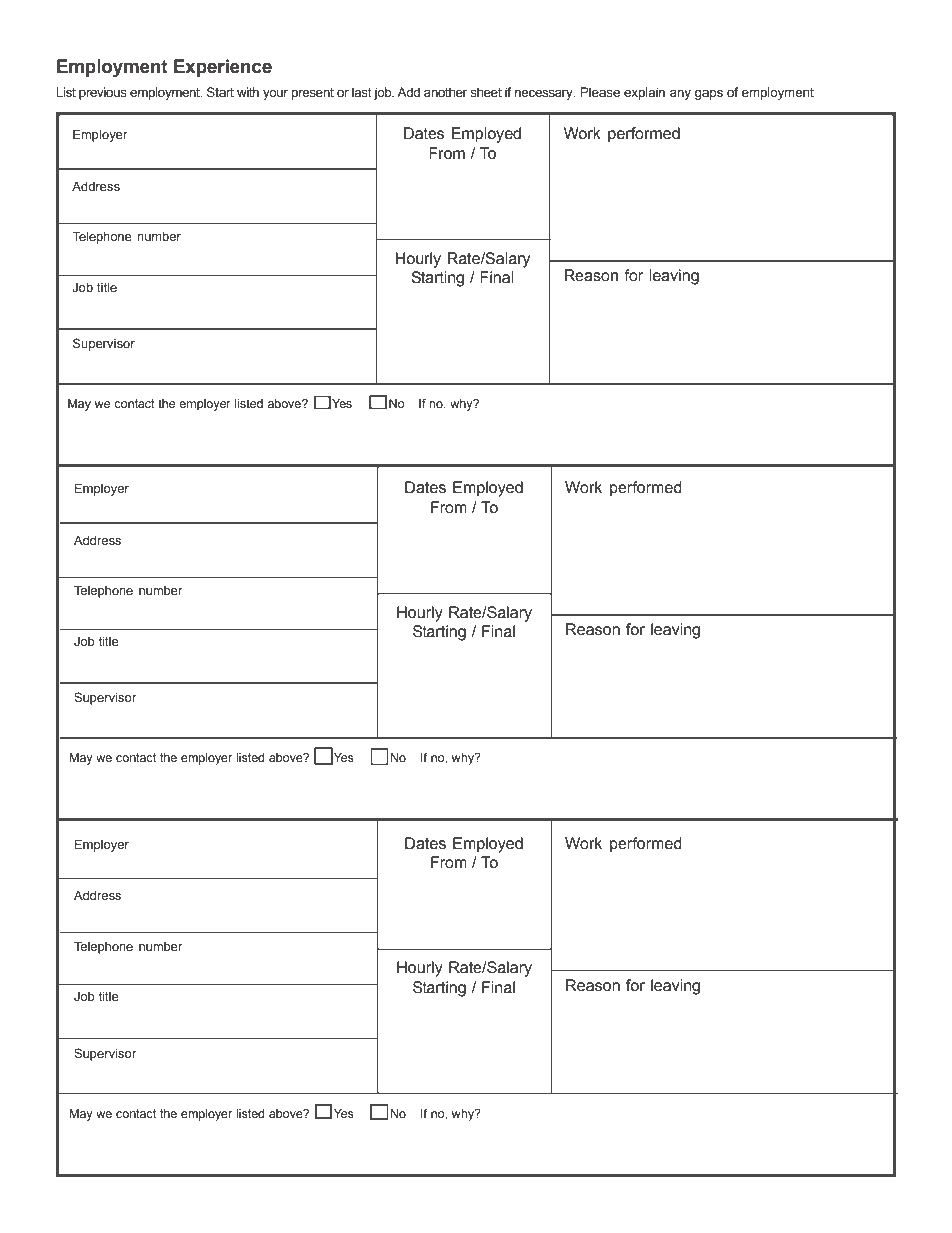 The height and width of the page is (1233, 952). Describe the element at coordinates (362, 92) in the page. I see `last` at that location.
